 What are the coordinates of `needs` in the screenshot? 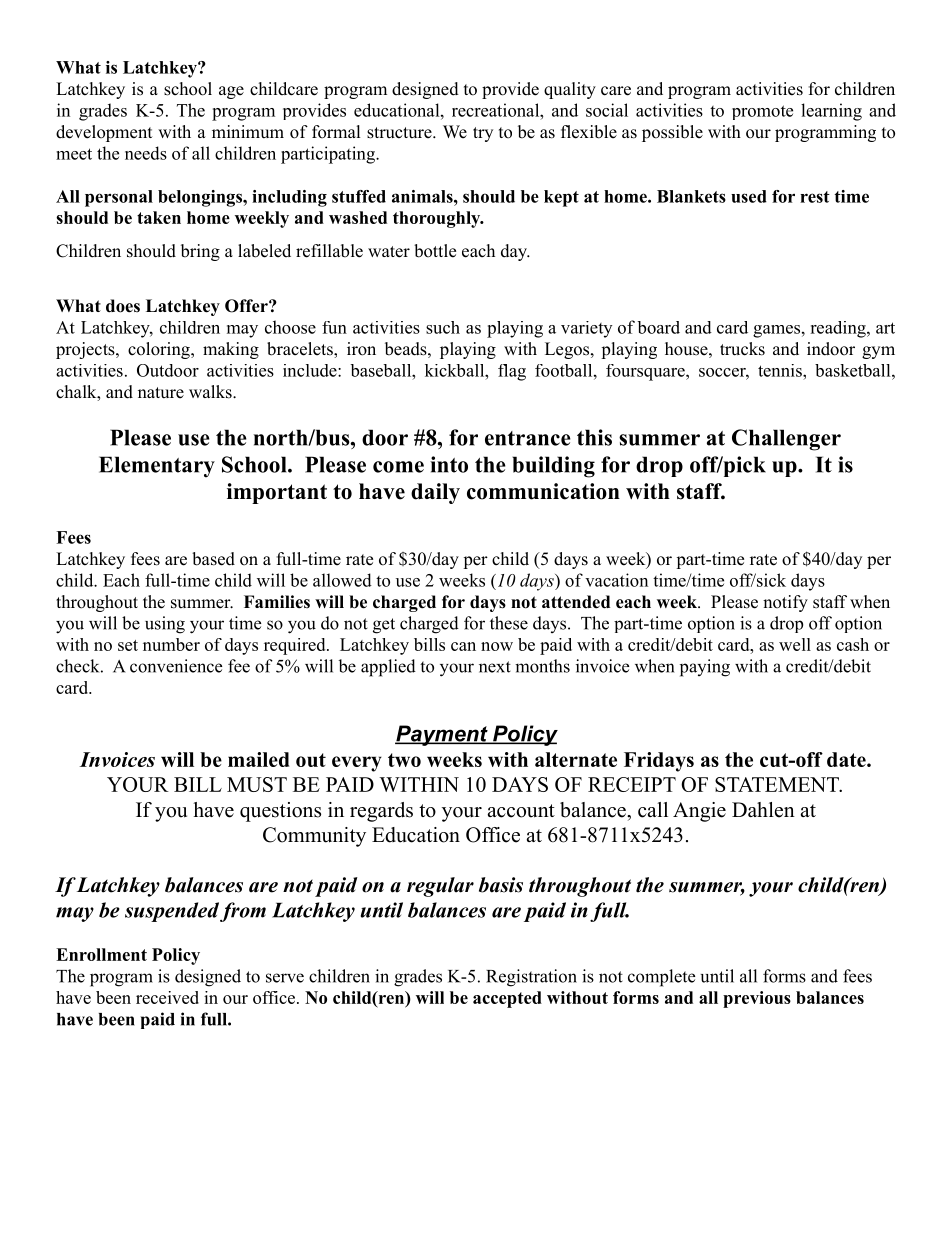 It's located at (146, 153).
